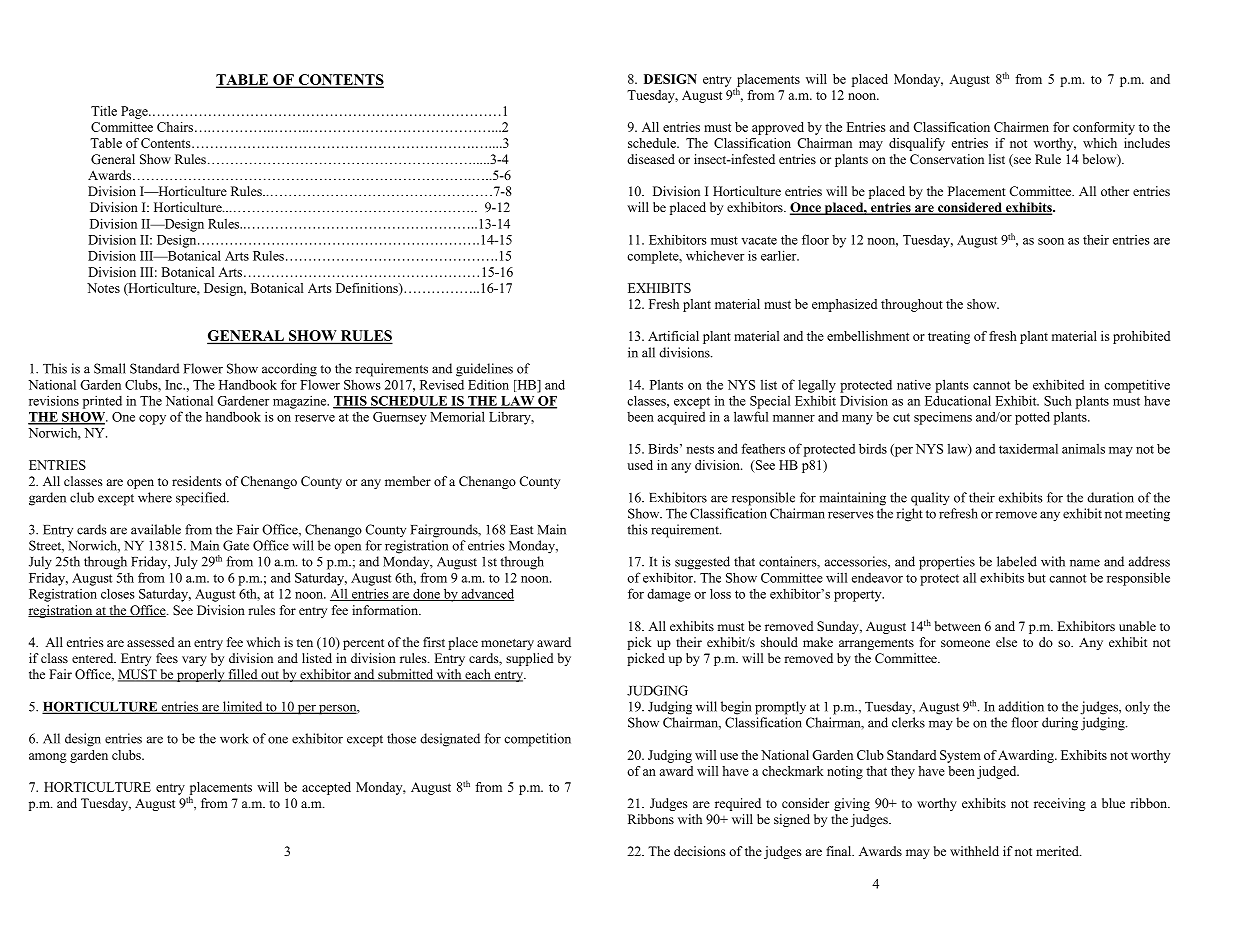 The height and width of the screenshot is (952, 1233). What do you see at coordinates (681, 418) in the screenshot?
I see `acquired` at bounding box center [681, 418].
